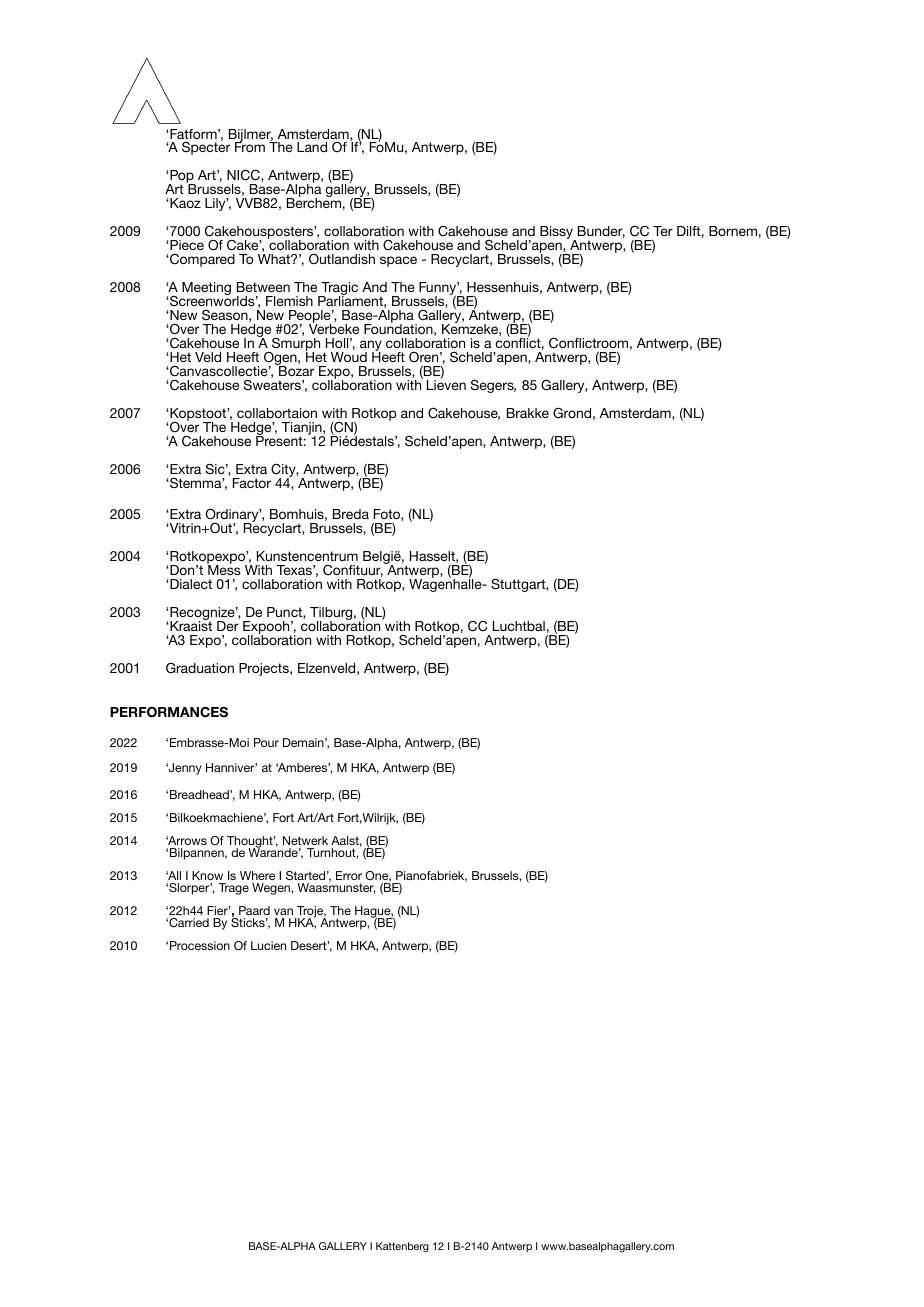  Describe the element at coordinates (252, 483) in the page. I see `Factor` at that location.
